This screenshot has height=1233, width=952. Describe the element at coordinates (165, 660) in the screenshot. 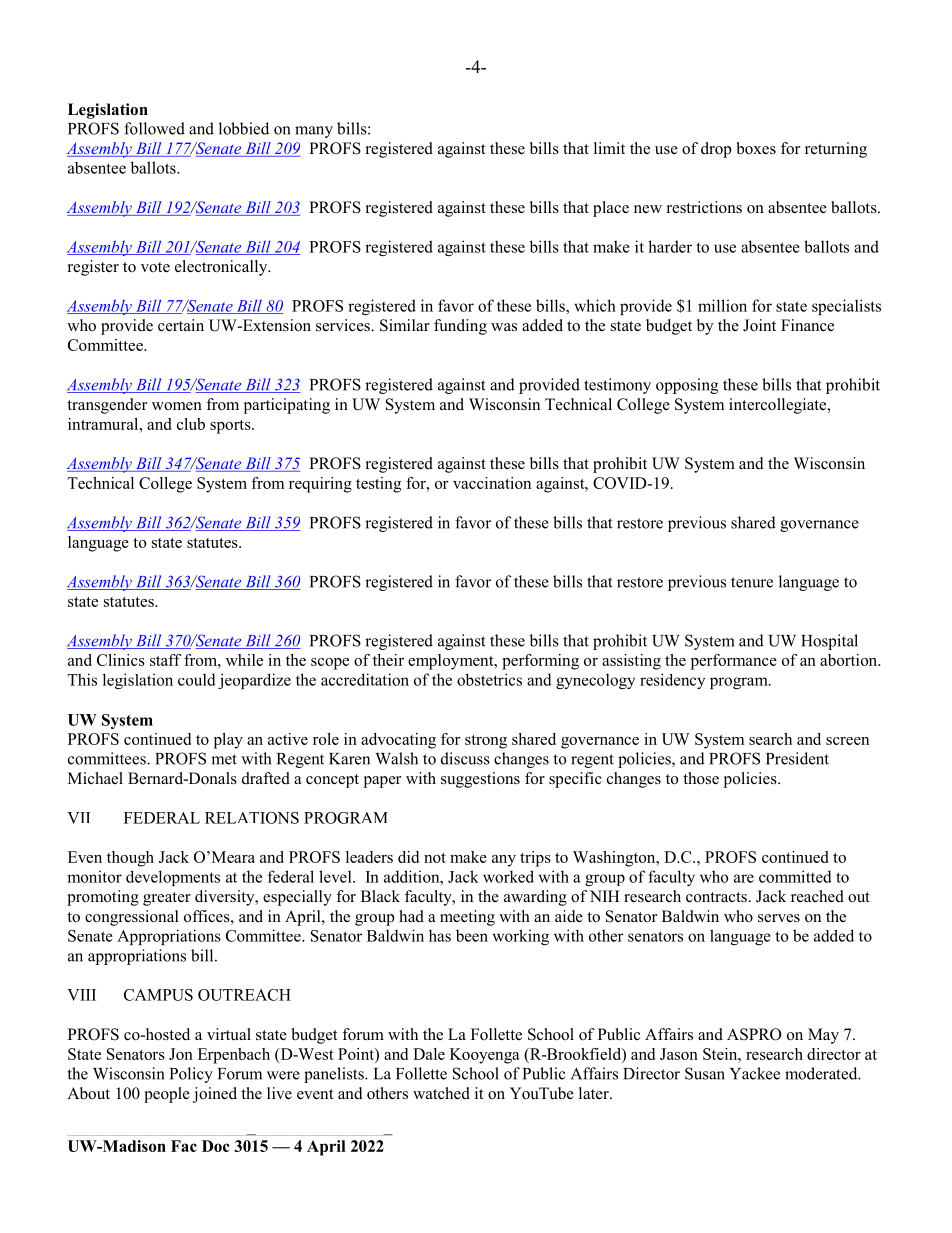

I see `staff` at that location.
